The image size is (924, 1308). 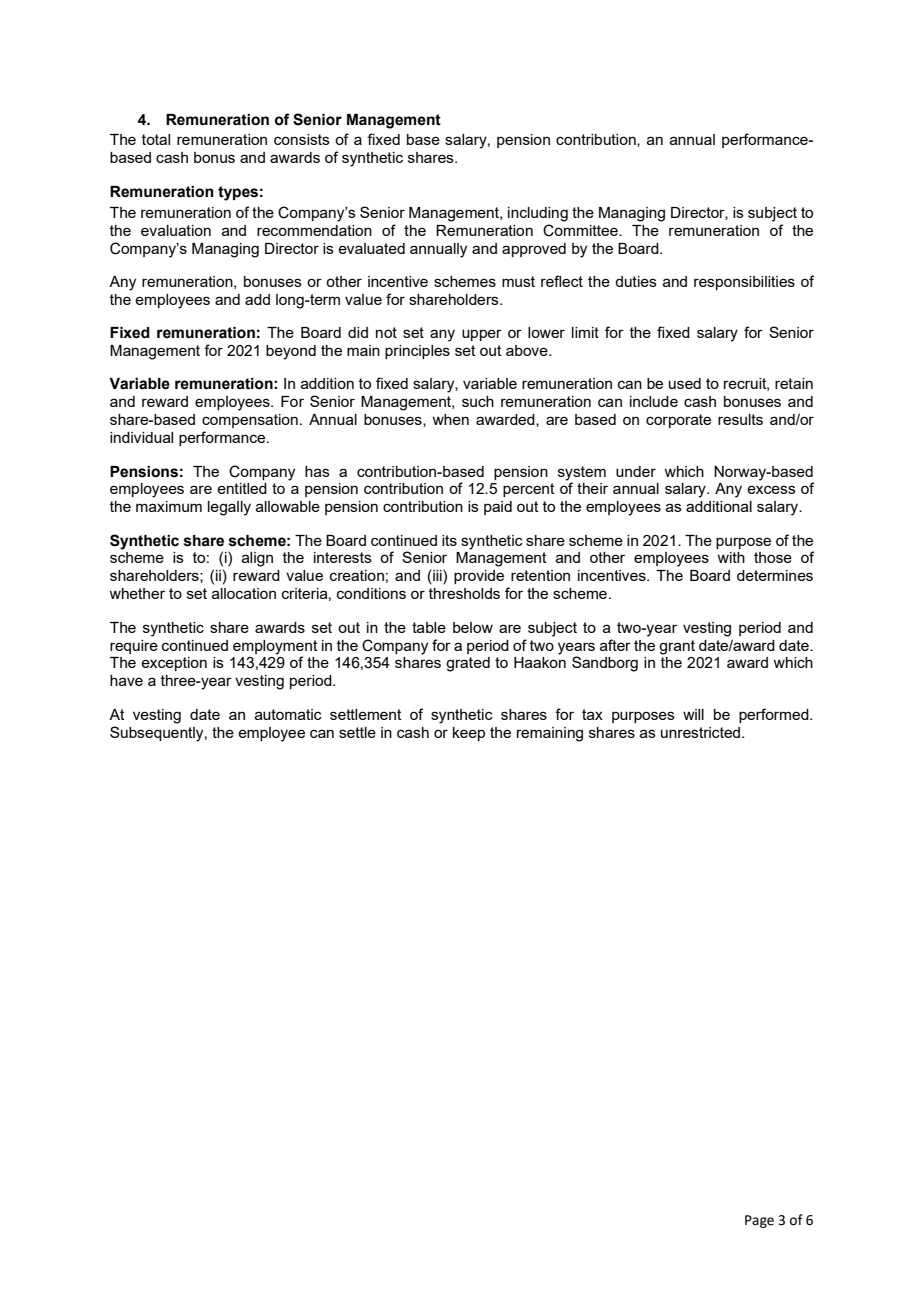 What do you see at coordinates (759, 1221) in the image?
I see `Page` at bounding box center [759, 1221].
